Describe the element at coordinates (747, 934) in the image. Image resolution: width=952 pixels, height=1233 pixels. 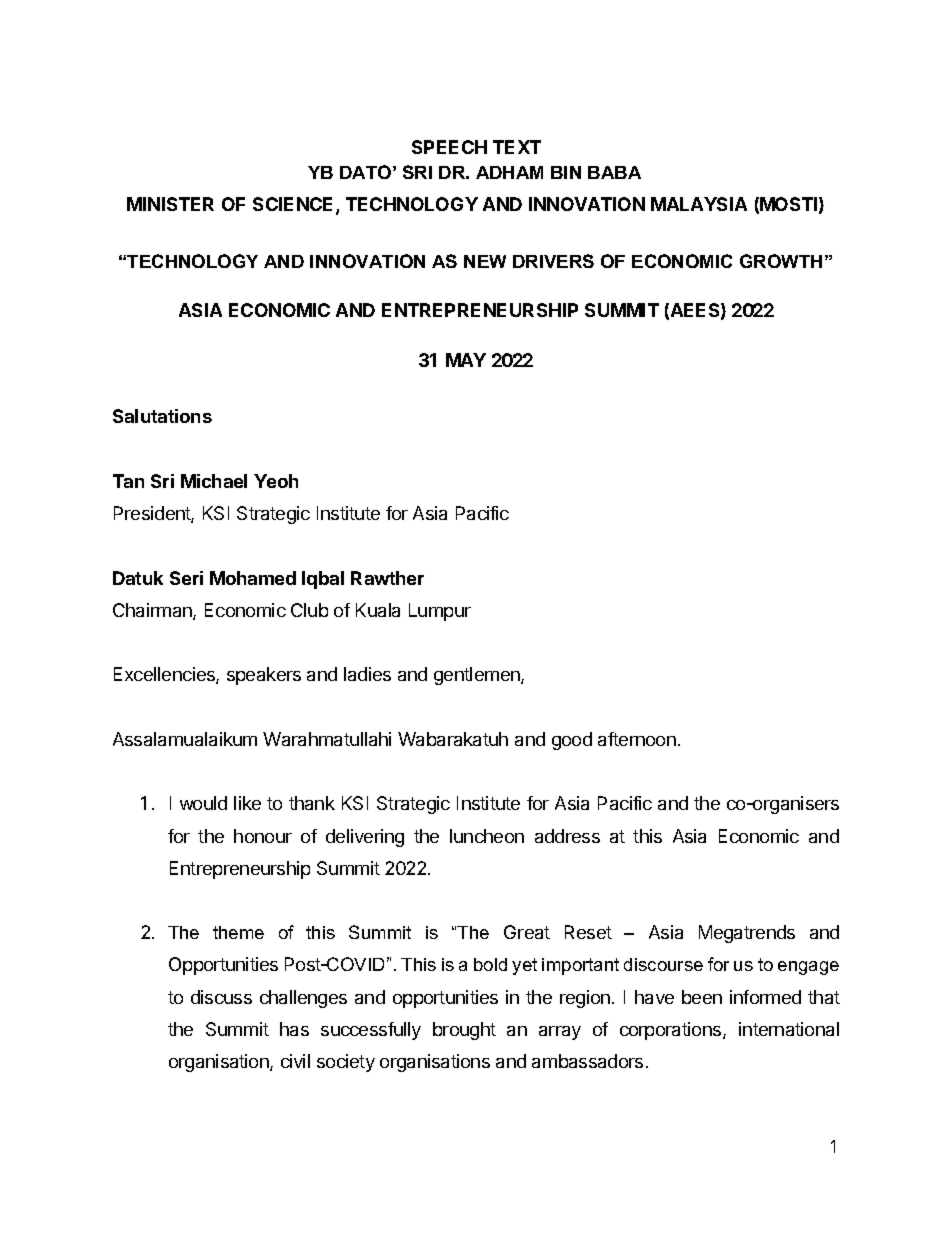
I see `Megatrends` at that location.
